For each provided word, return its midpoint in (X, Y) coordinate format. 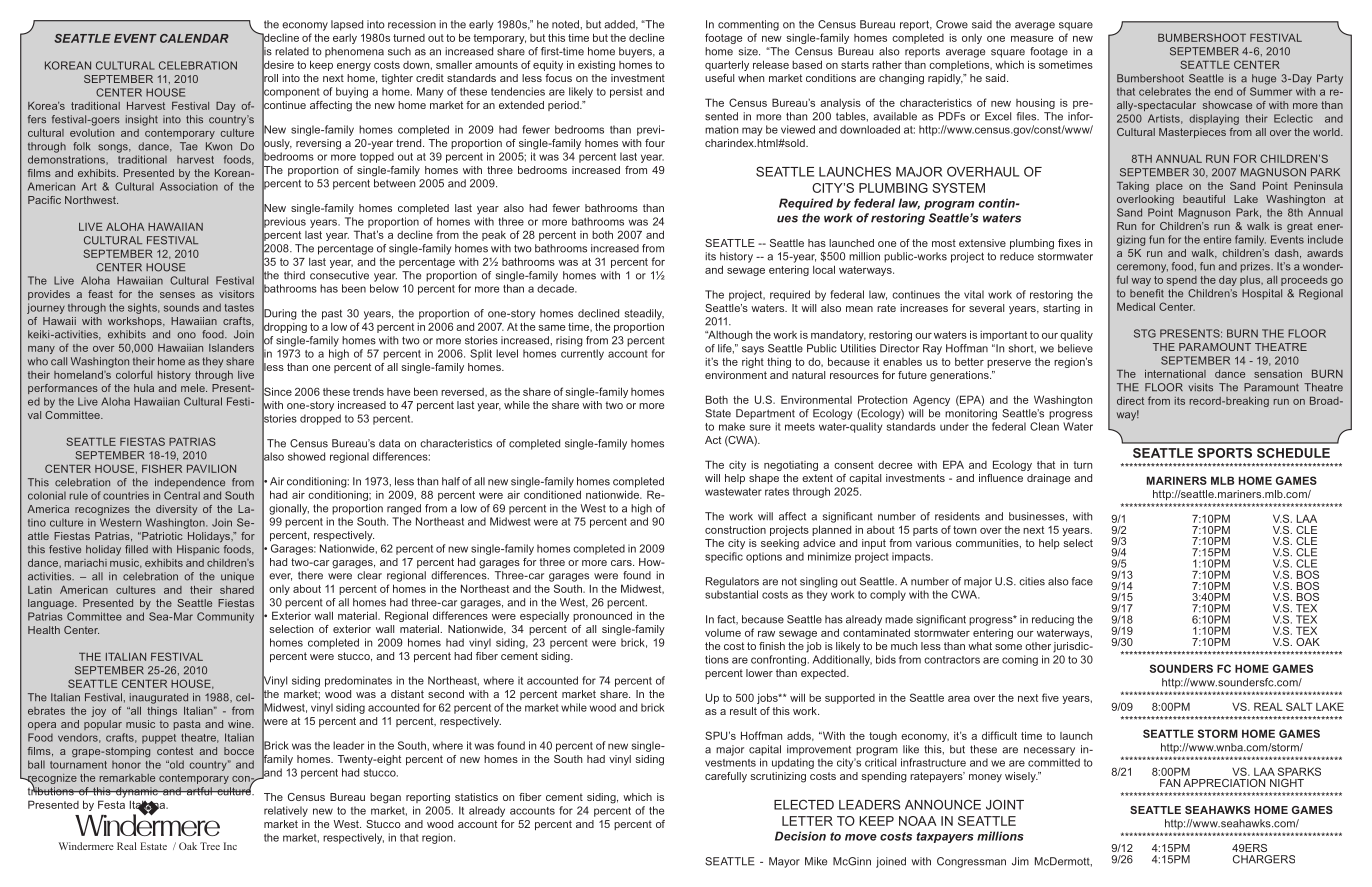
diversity (177, 510)
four (655, 143)
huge (1264, 79)
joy (98, 712)
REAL (1268, 706)
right (753, 362)
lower (759, 673)
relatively (286, 811)
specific (724, 557)
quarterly (727, 65)
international (1175, 374)
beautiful (1204, 199)
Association (189, 186)
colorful (134, 374)
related (292, 51)
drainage (1048, 479)
